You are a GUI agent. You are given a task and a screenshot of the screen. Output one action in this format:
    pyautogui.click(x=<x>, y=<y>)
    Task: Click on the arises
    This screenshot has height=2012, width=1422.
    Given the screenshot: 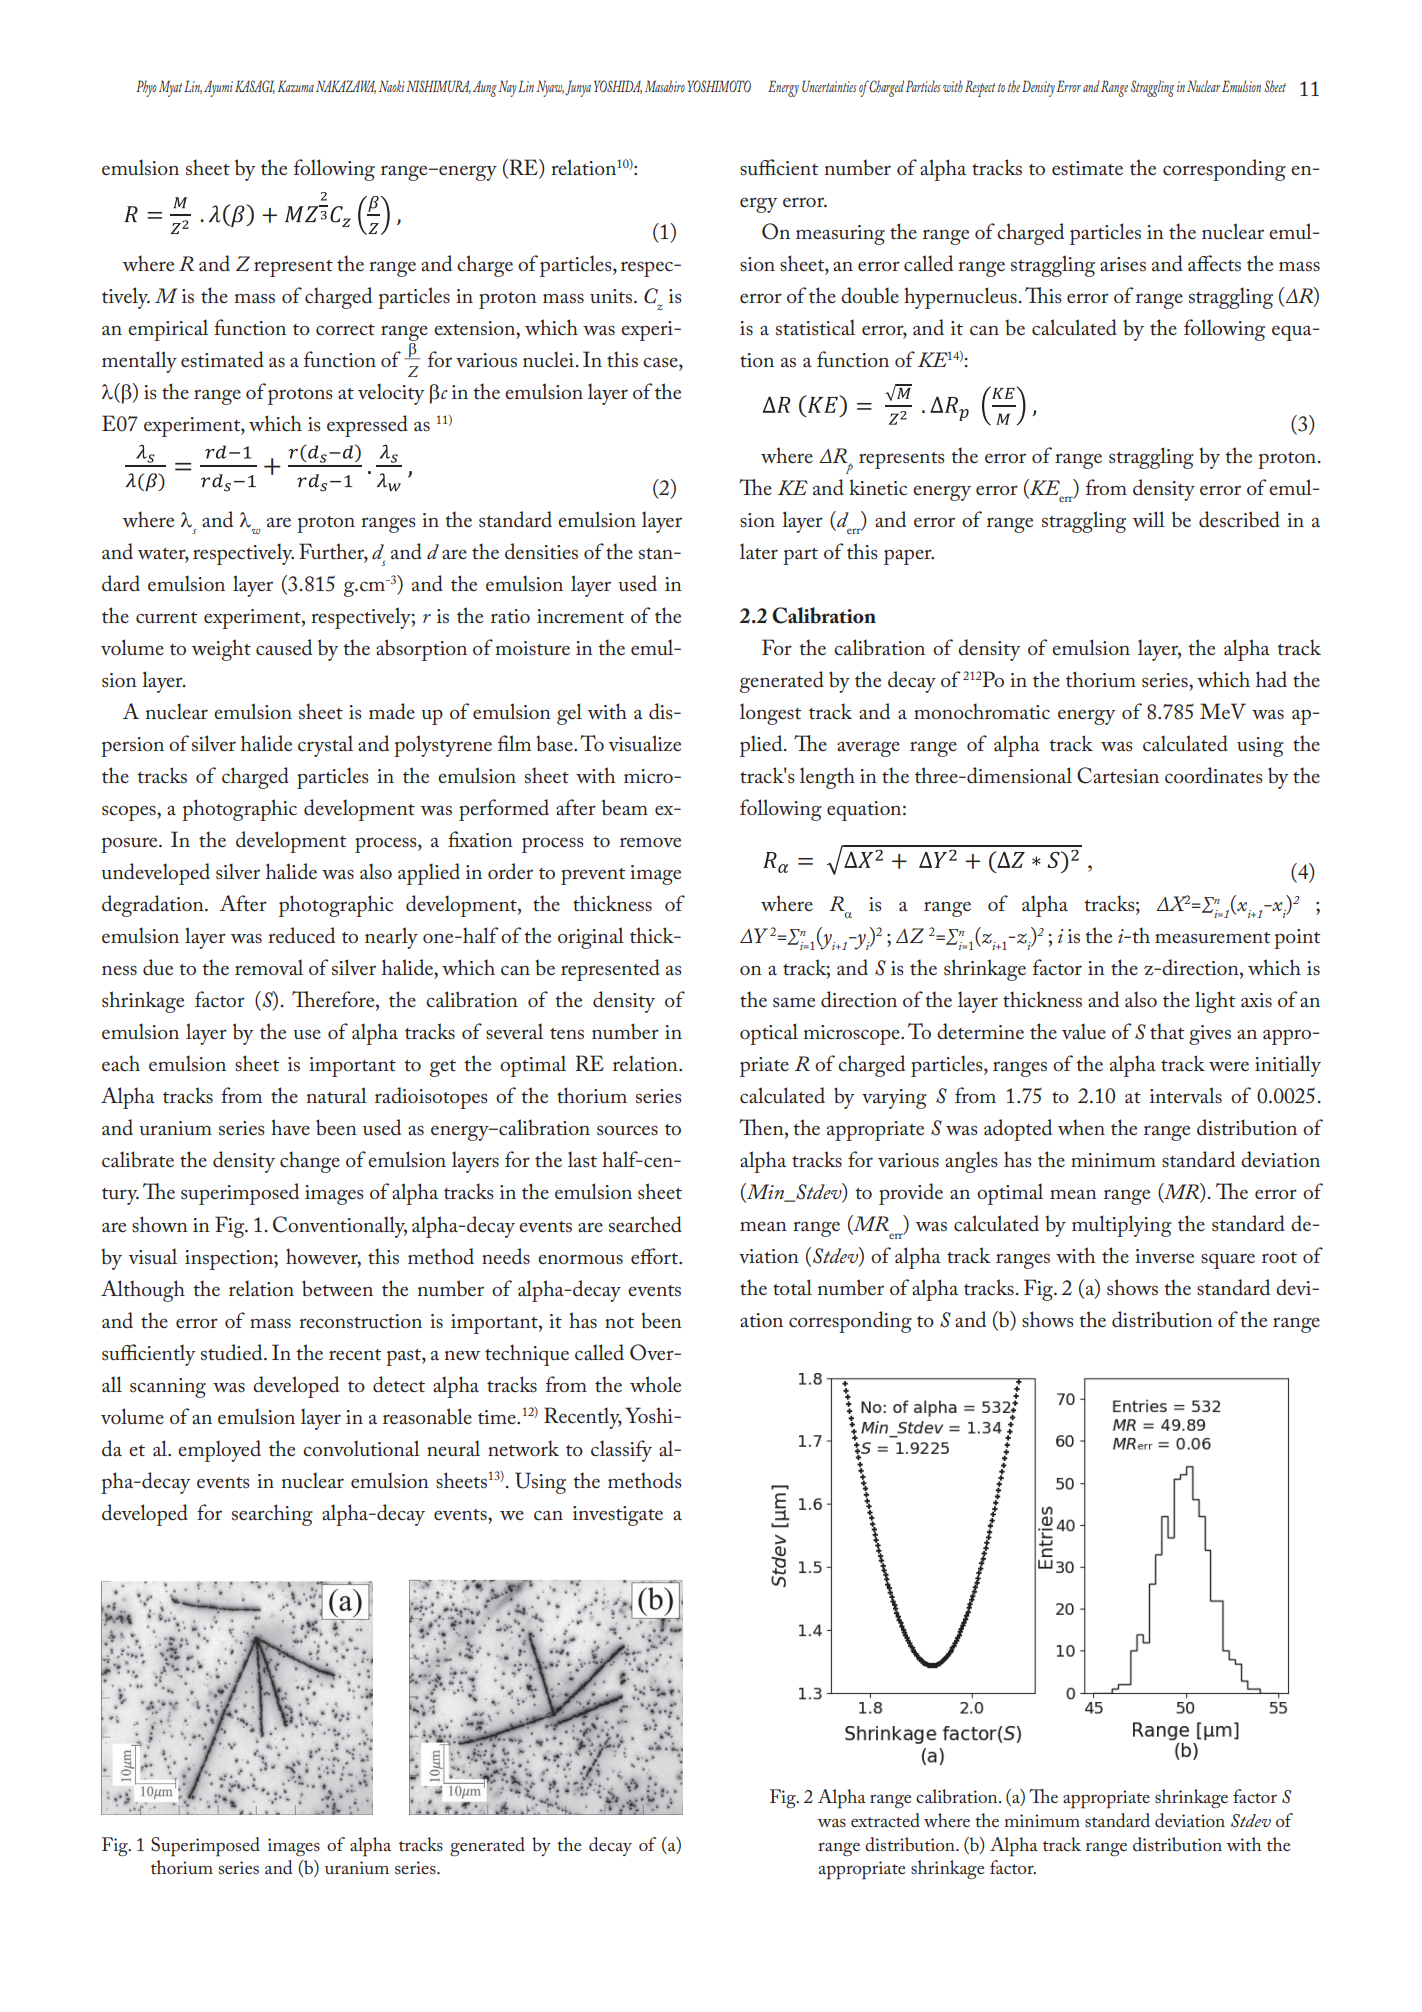 What is the action you would take?
    pyautogui.click(x=1123, y=264)
